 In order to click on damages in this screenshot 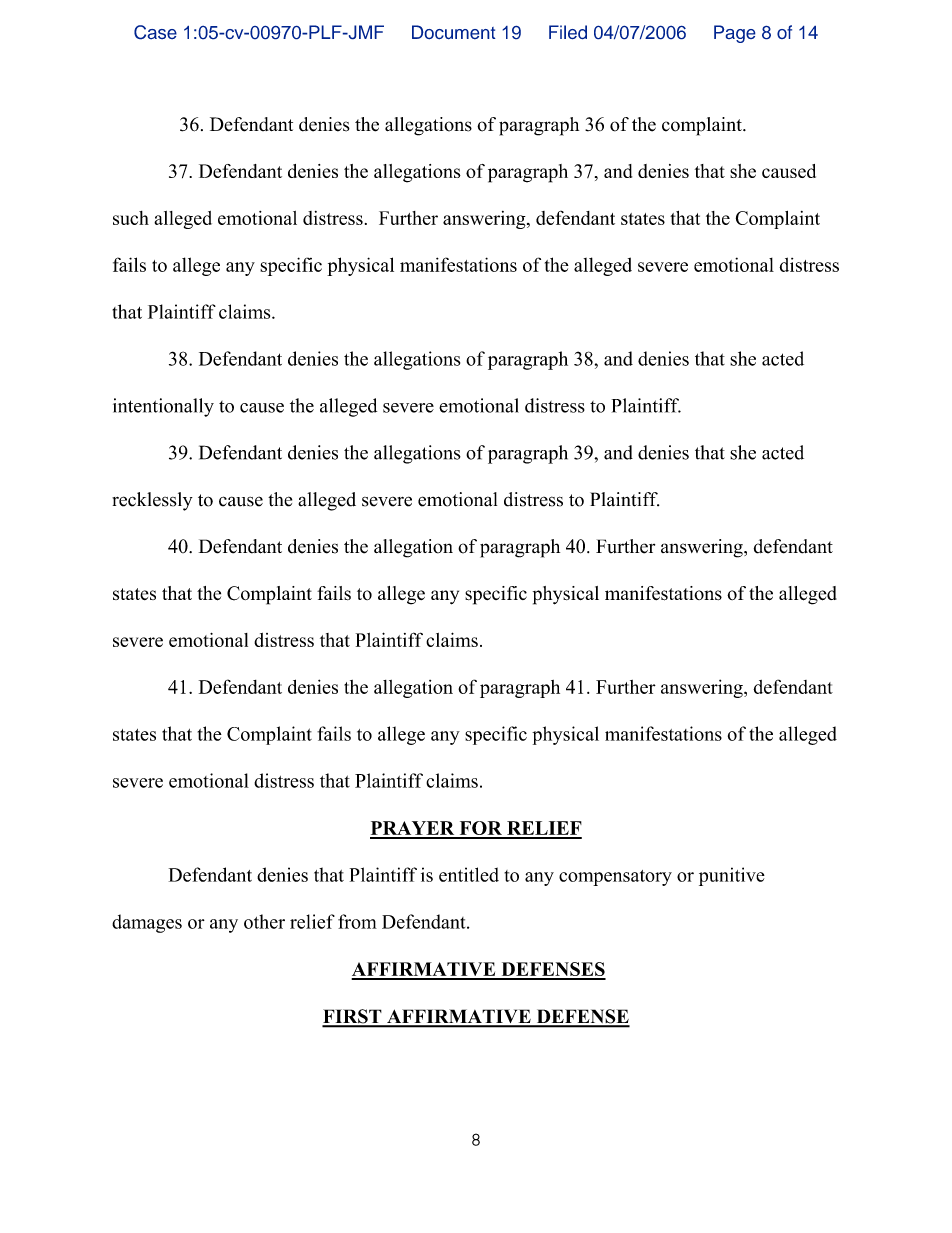, I will do `click(147, 923)`.
